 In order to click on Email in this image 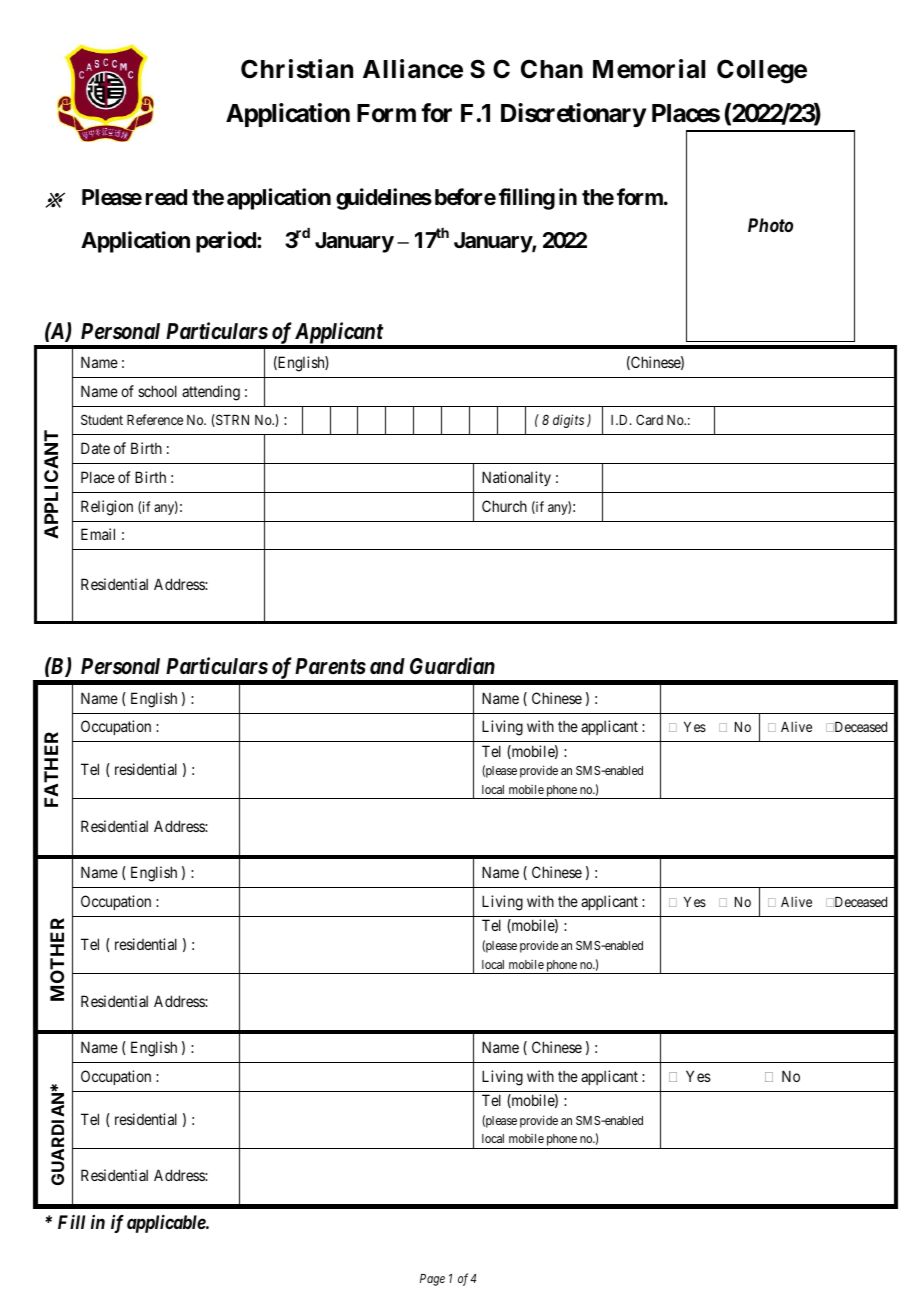, I will do `click(98, 534)`.
